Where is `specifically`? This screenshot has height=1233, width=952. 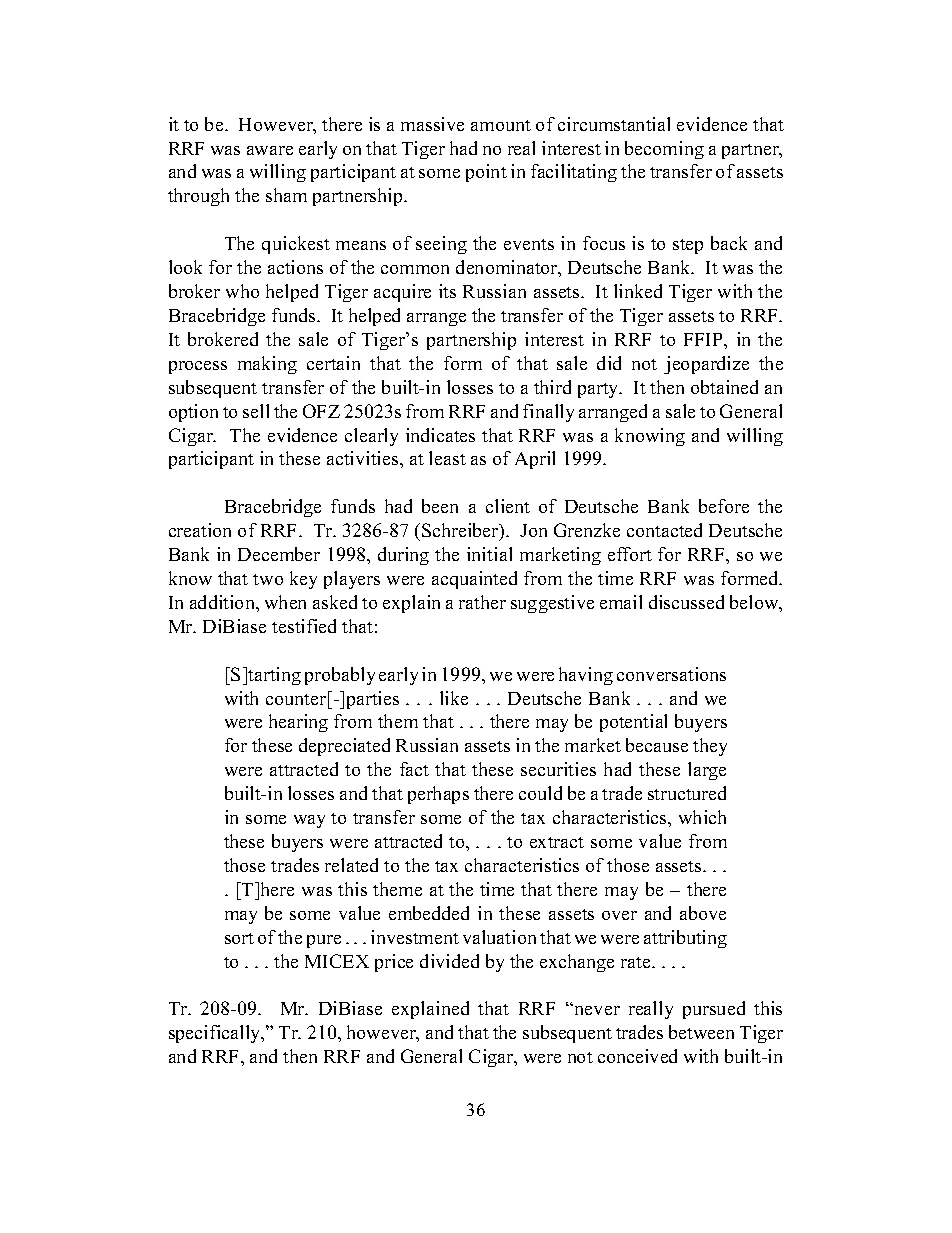 specifically is located at coordinates (216, 1034).
